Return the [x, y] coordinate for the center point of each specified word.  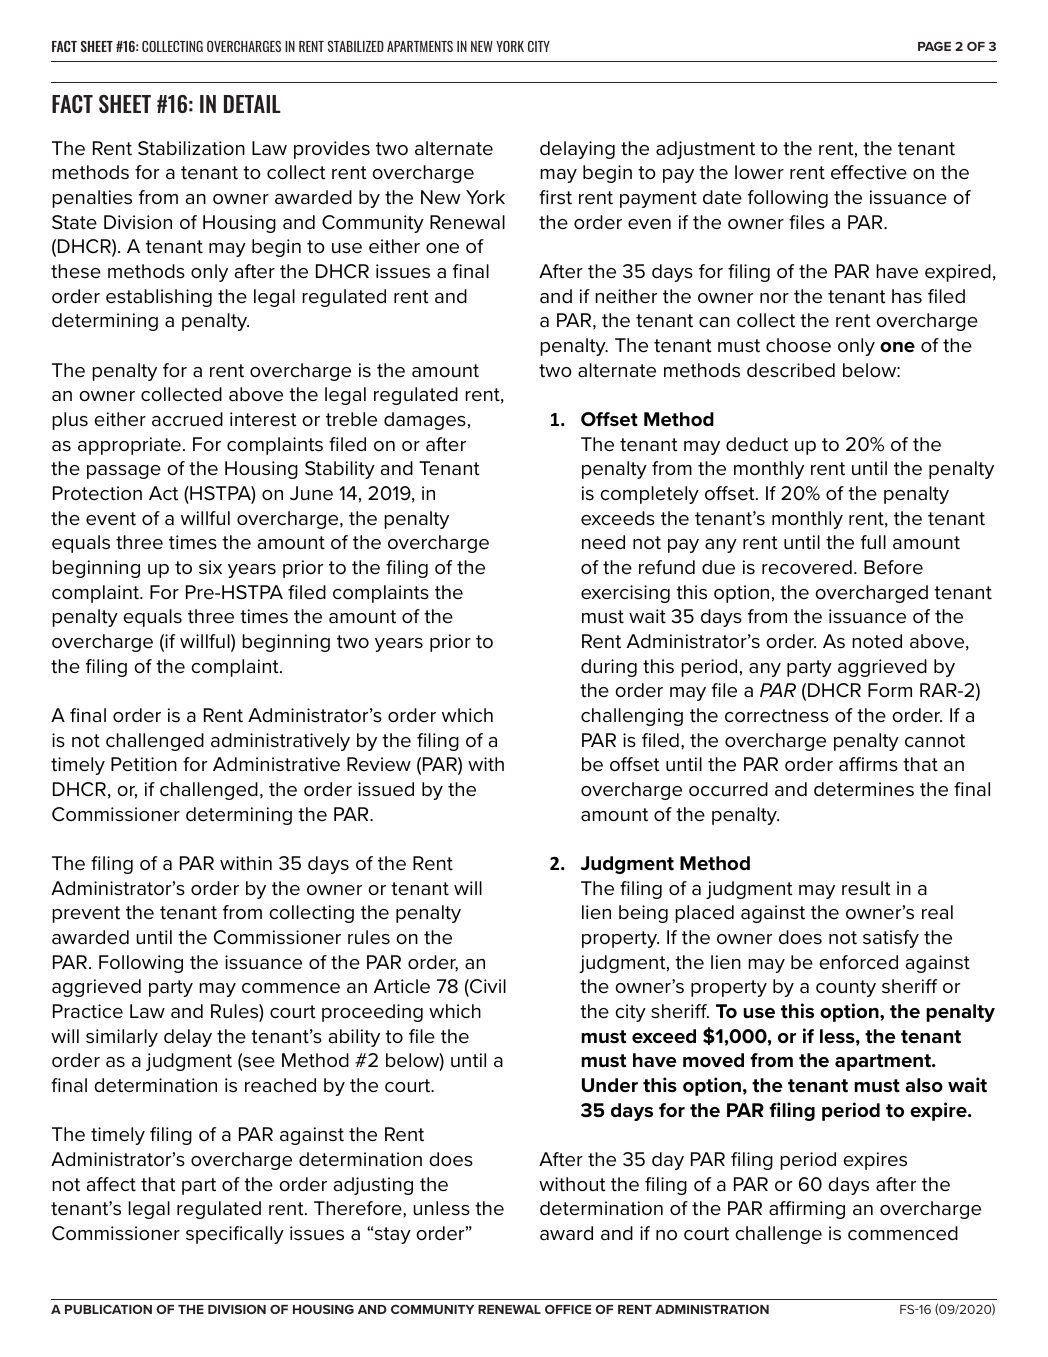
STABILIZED [356, 46]
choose [798, 345]
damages [425, 421]
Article [402, 986]
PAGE [934, 46]
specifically [235, 1235]
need [603, 542]
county [846, 988]
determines [864, 789]
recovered [807, 567]
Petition [144, 764]
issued [386, 789]
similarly [122, 1038]
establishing [159, 298]
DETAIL [252, 104]
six [210, 567]
